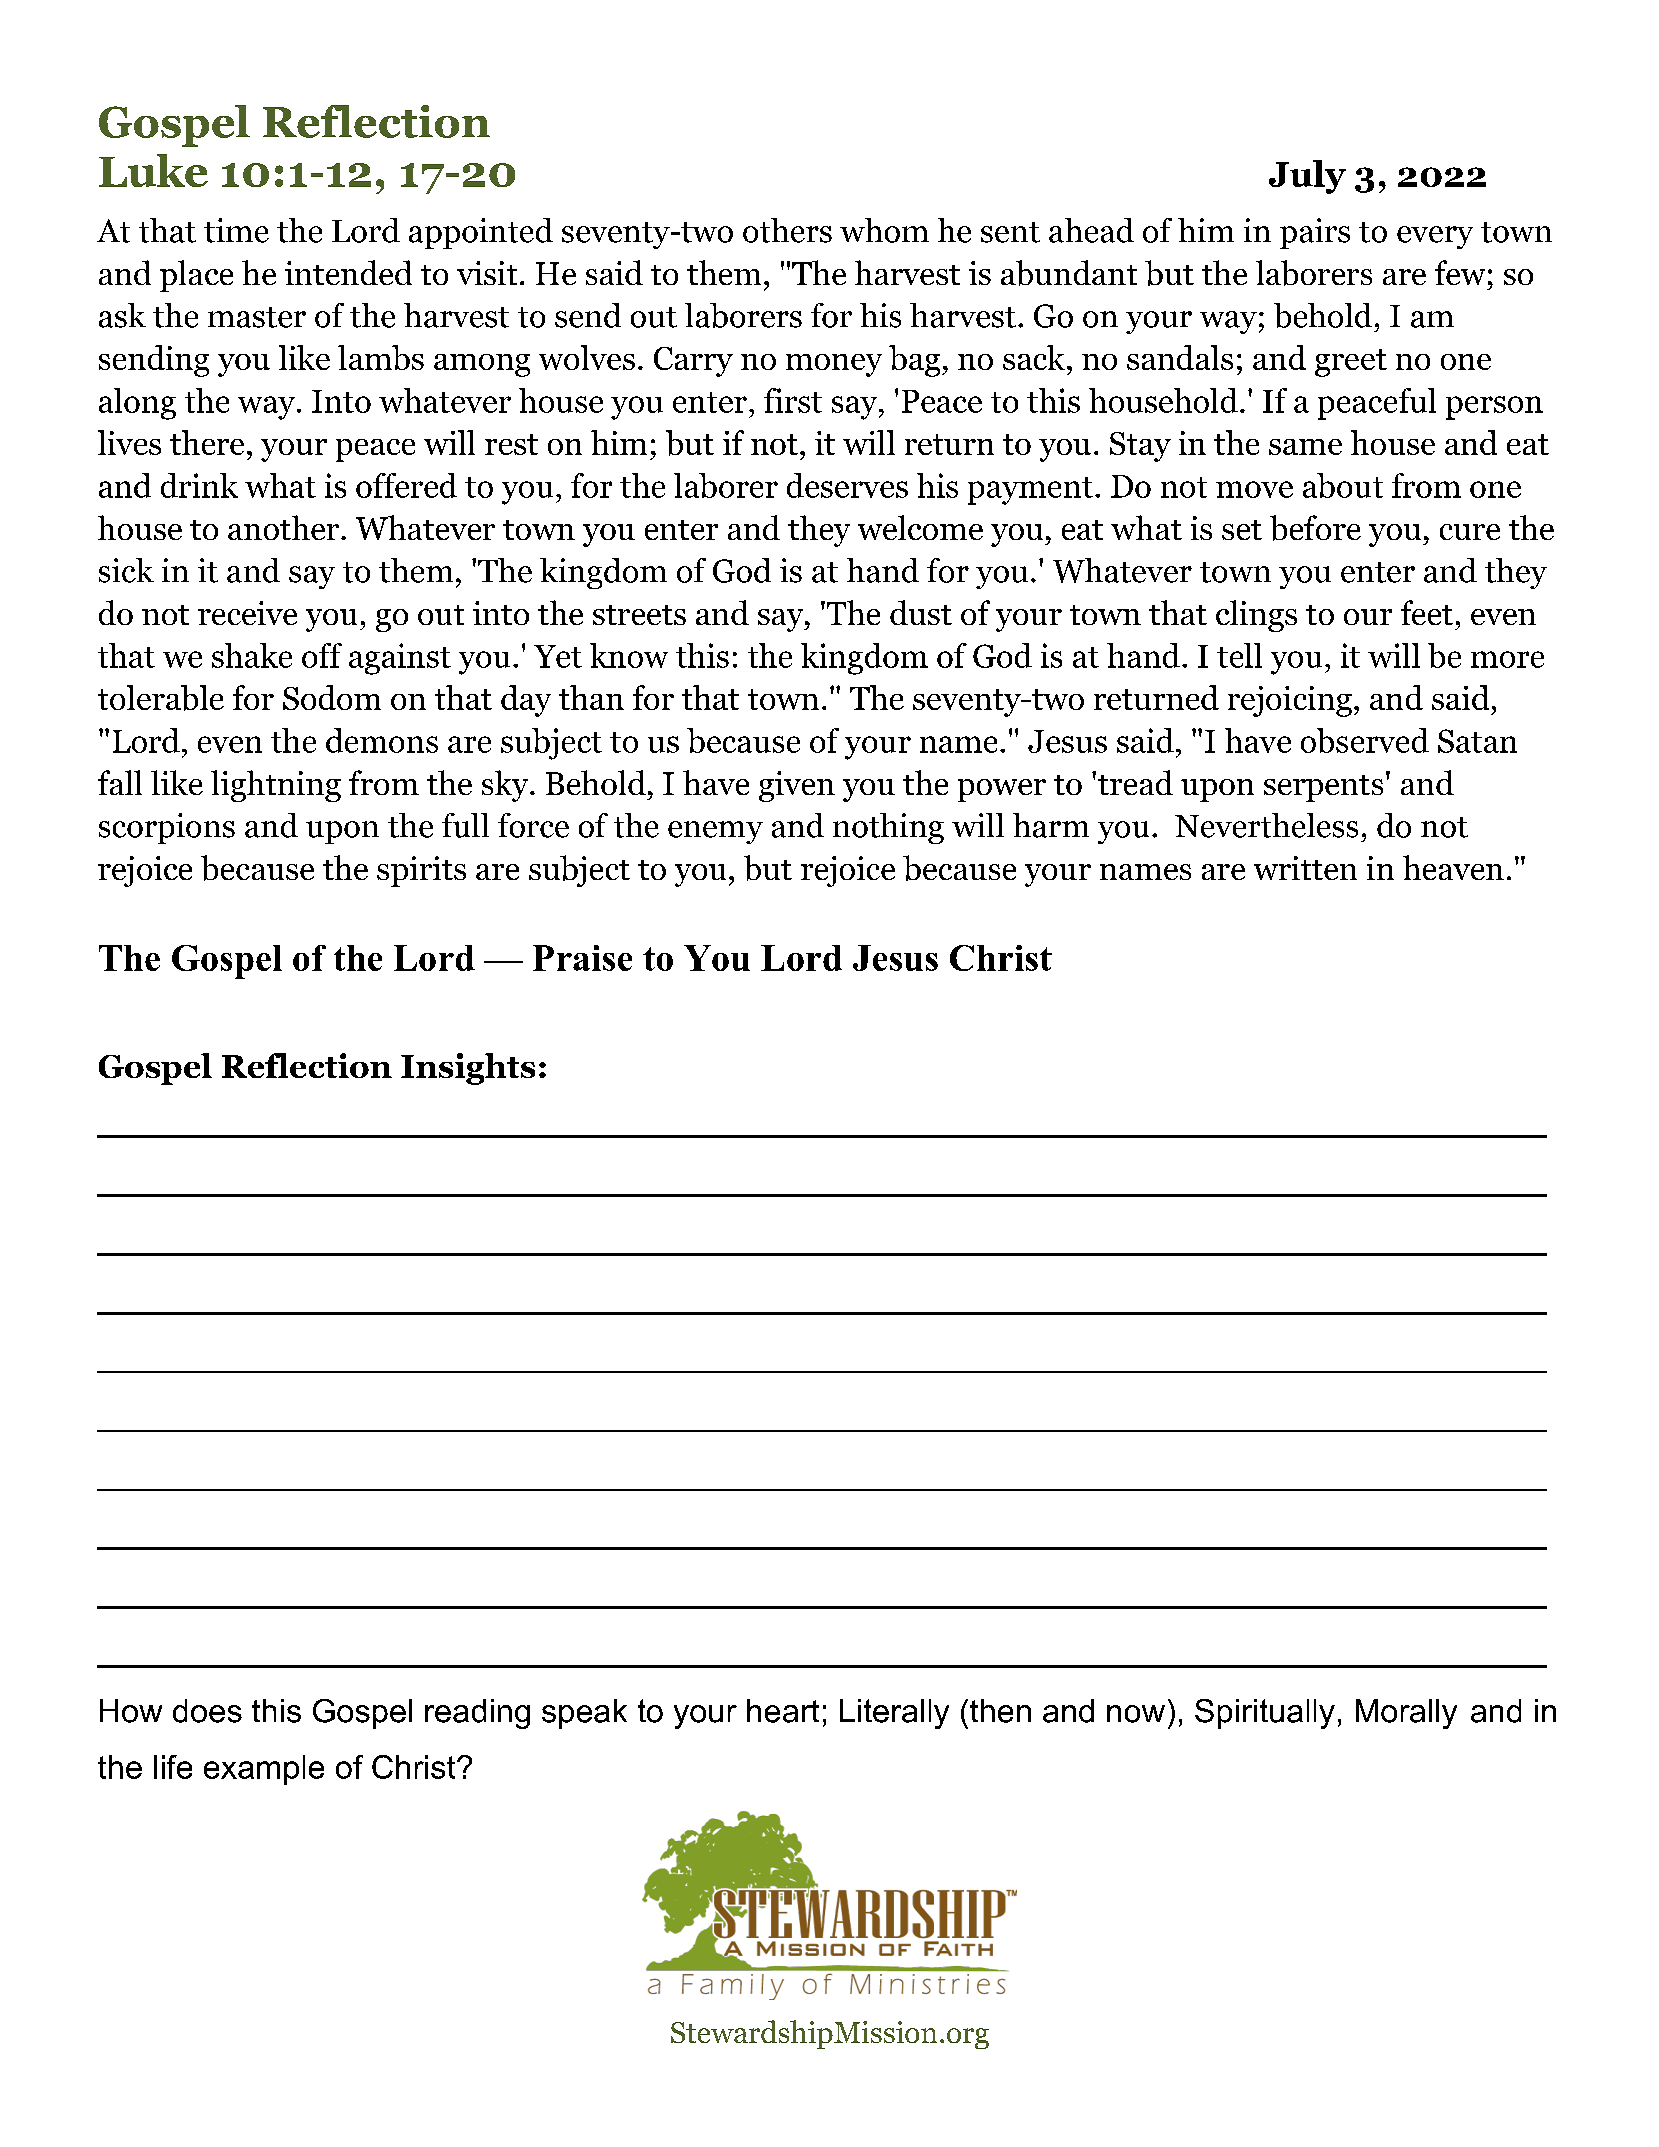 The width and height of the screenshot is (1659, 2147). What do you see at coordinates (421, 871) in the screenshot?
I see `spirits` at bounding box center [421, 871].
